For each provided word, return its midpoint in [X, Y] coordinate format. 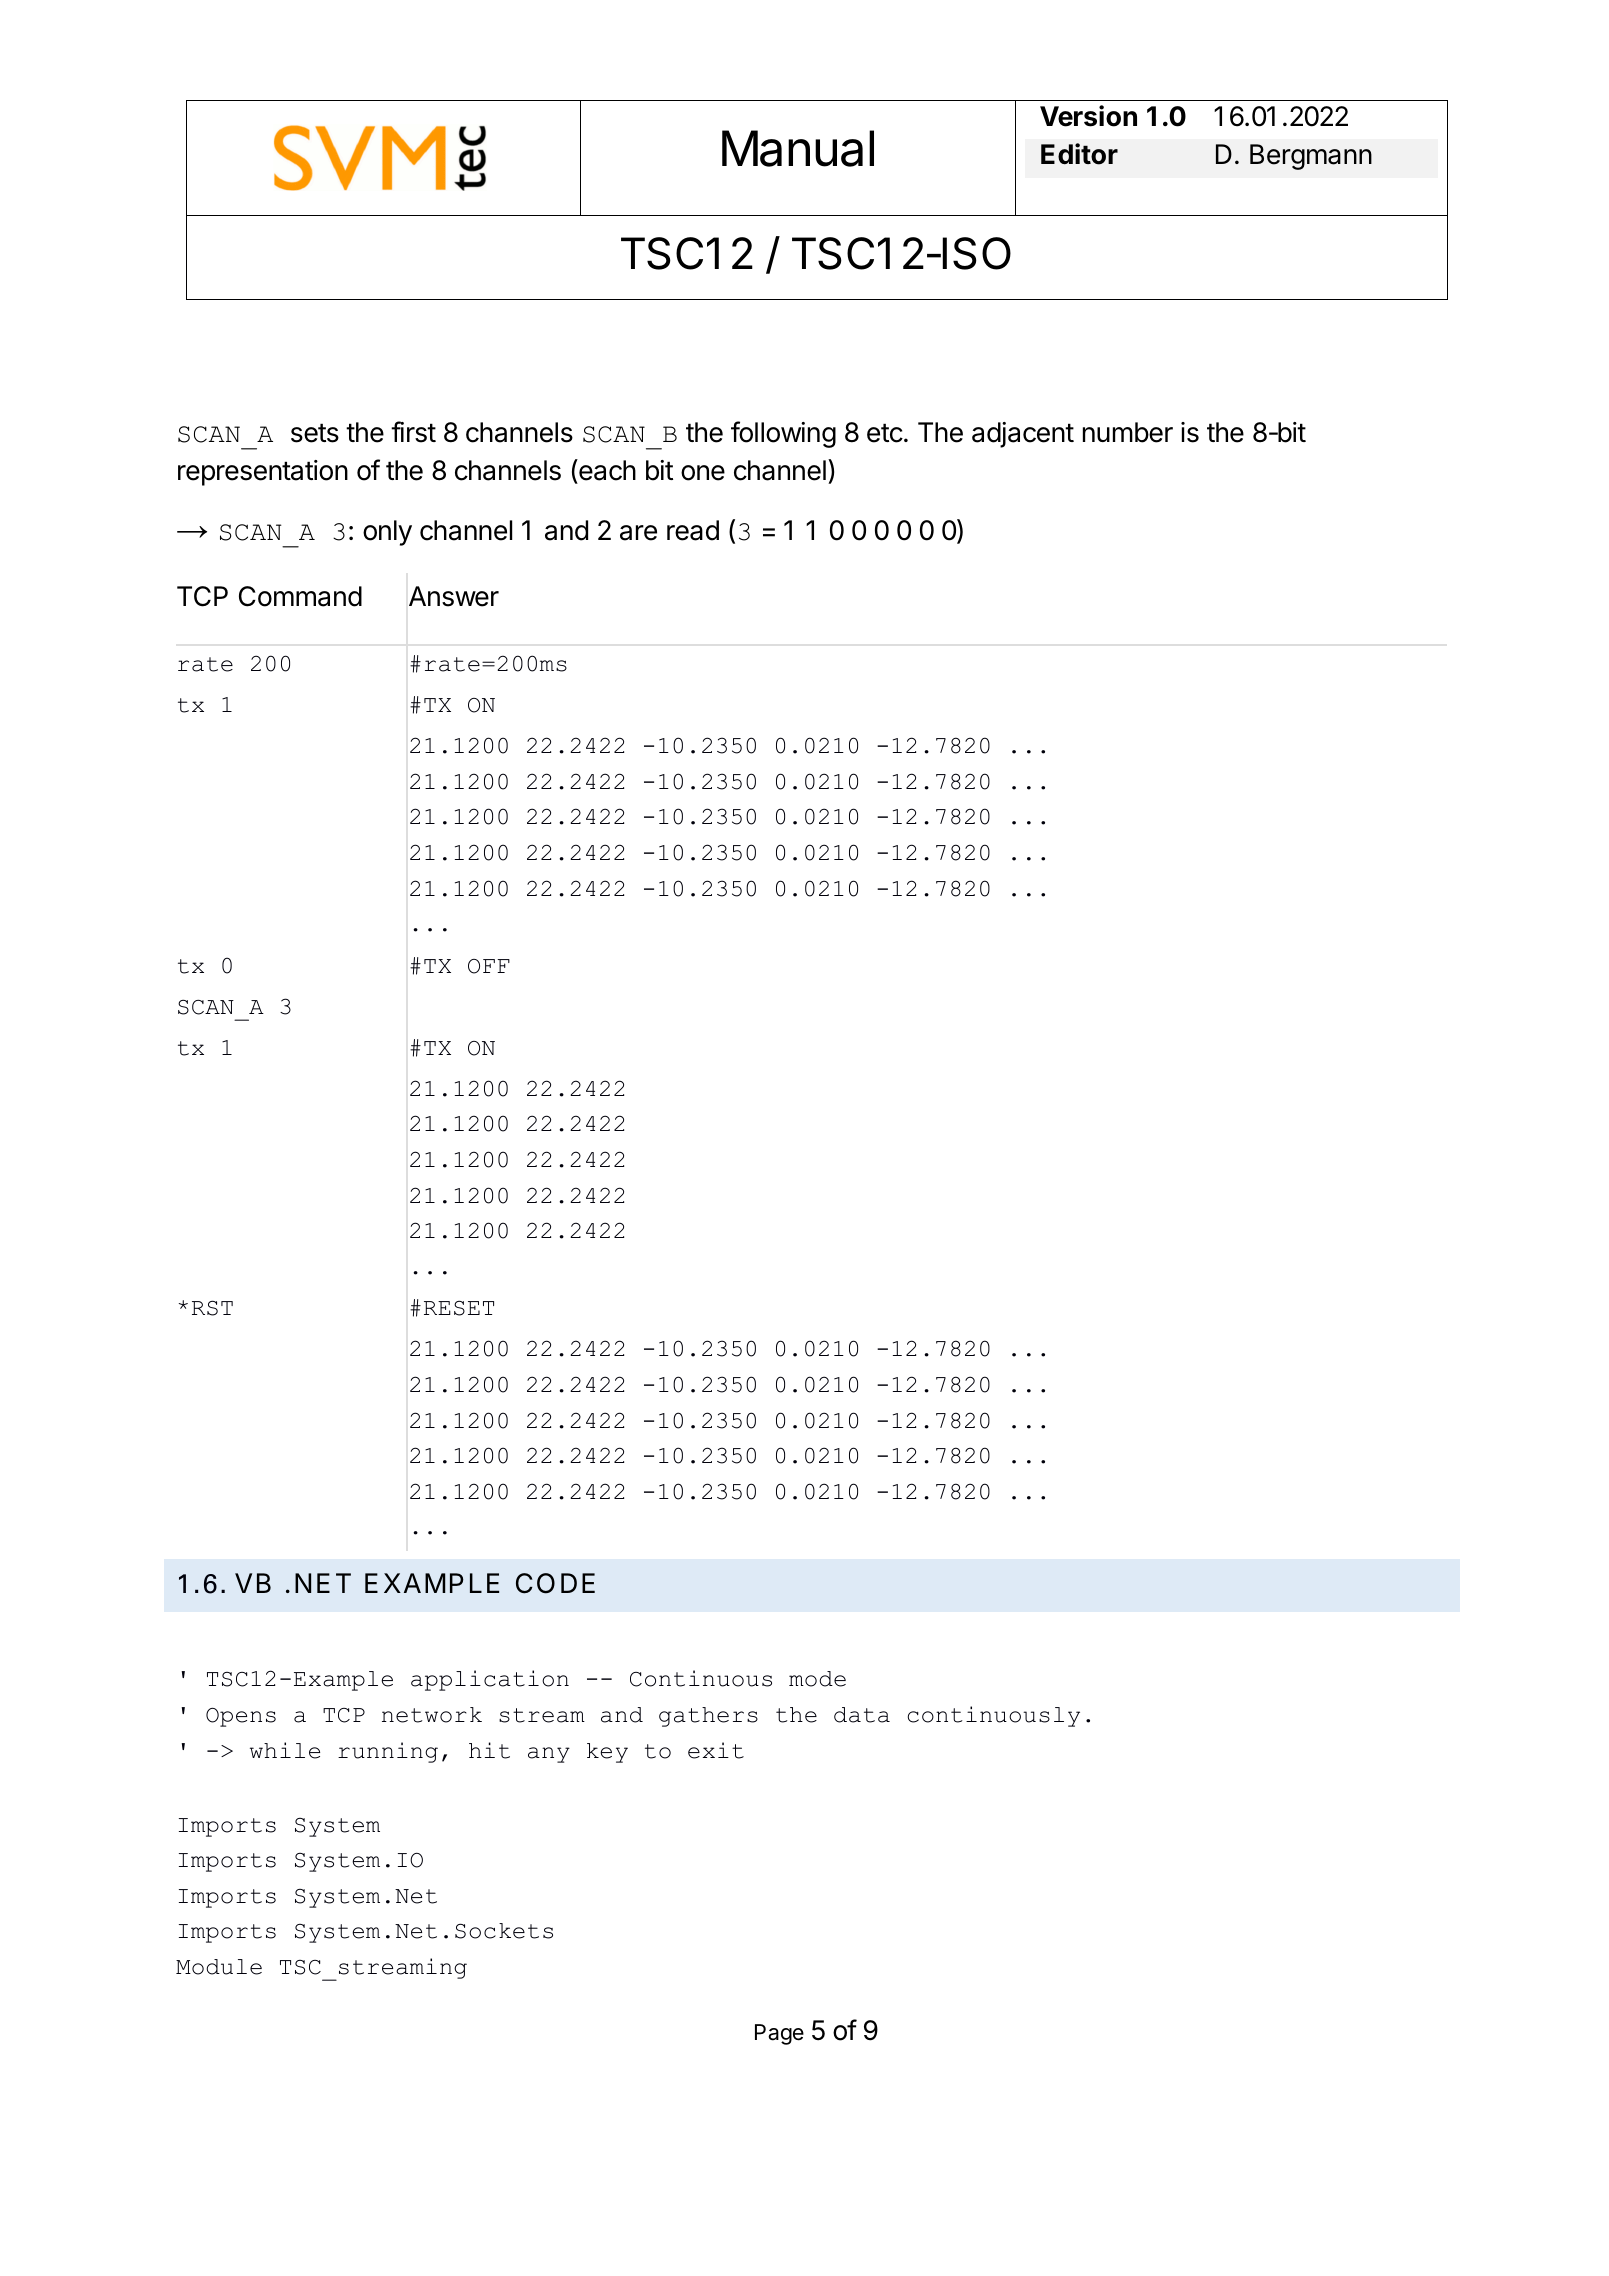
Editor [1079, 154]
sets [315, 433]
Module [219, 1967]
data [862, 1715]
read [693, 530]
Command [300, 596]
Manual [798, 148]
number [1128, 432]
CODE [555, 1583]
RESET [459, 1308]
